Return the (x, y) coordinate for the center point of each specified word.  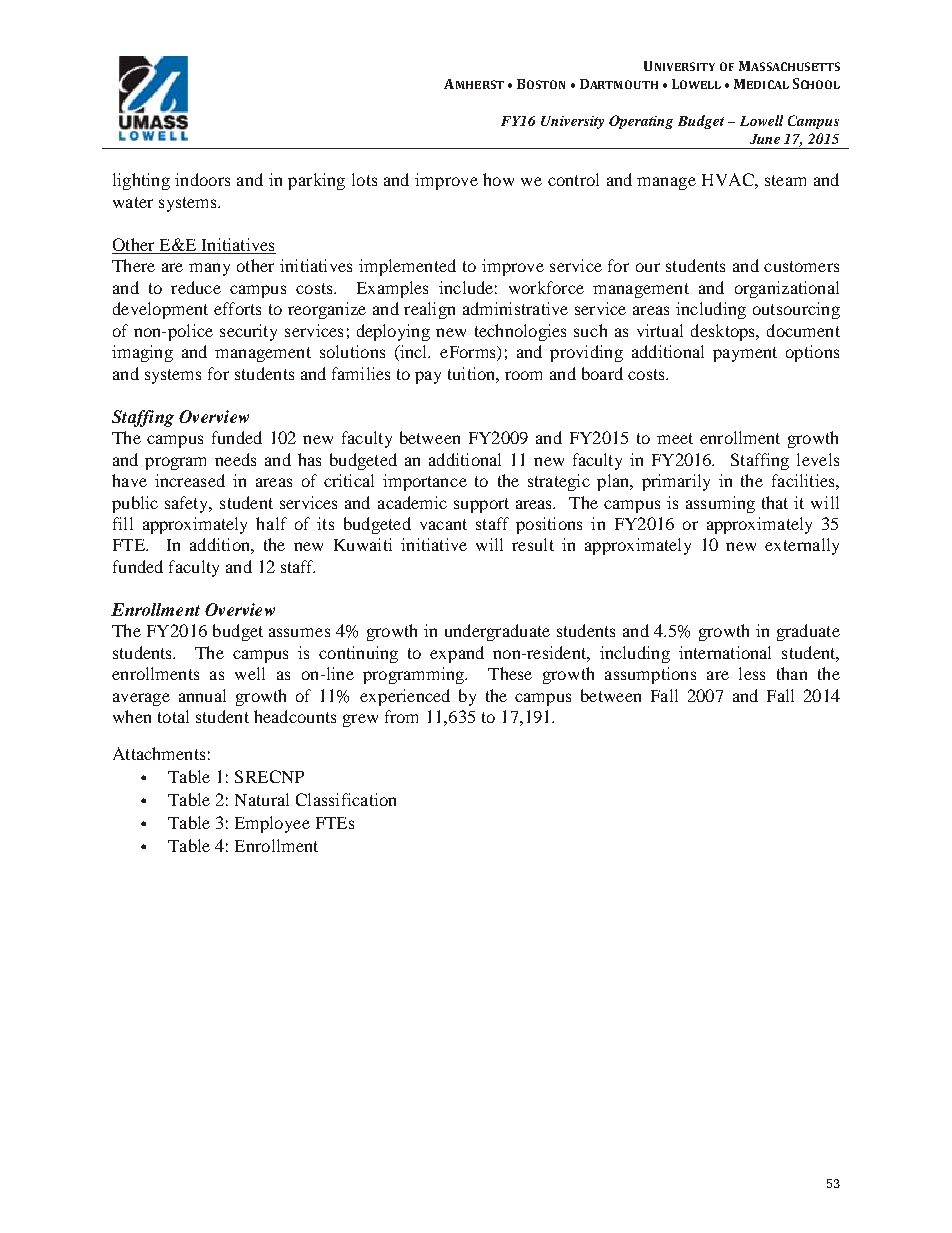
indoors (202, 179)
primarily (676, 482)
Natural (262, 799)
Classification (346, 799)
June (765, 139)
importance (425, 482)
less (752, 673)
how (498, 179)
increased (190, 480)
